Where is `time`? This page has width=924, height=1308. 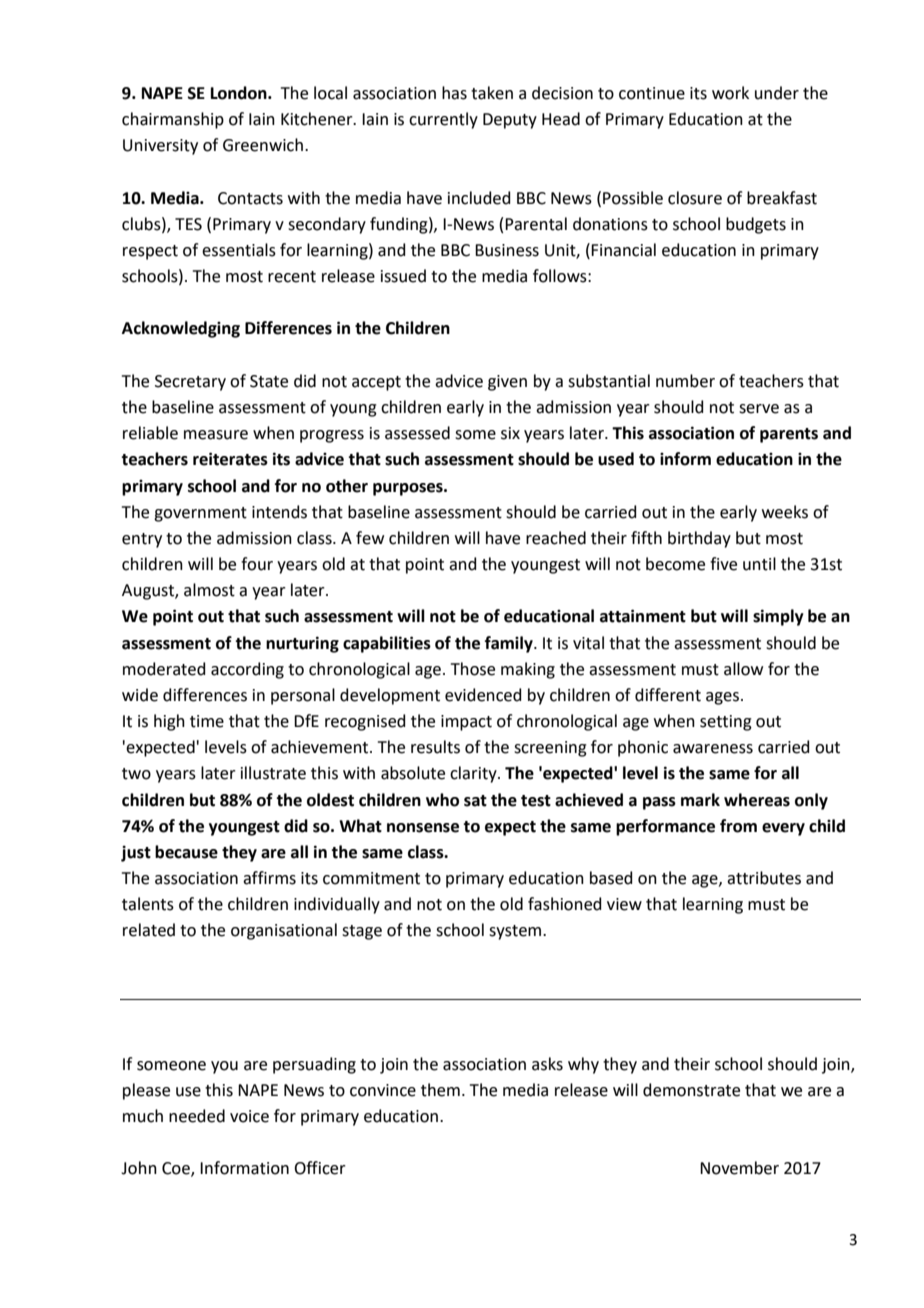 time is located at coordinates (207, 721).
